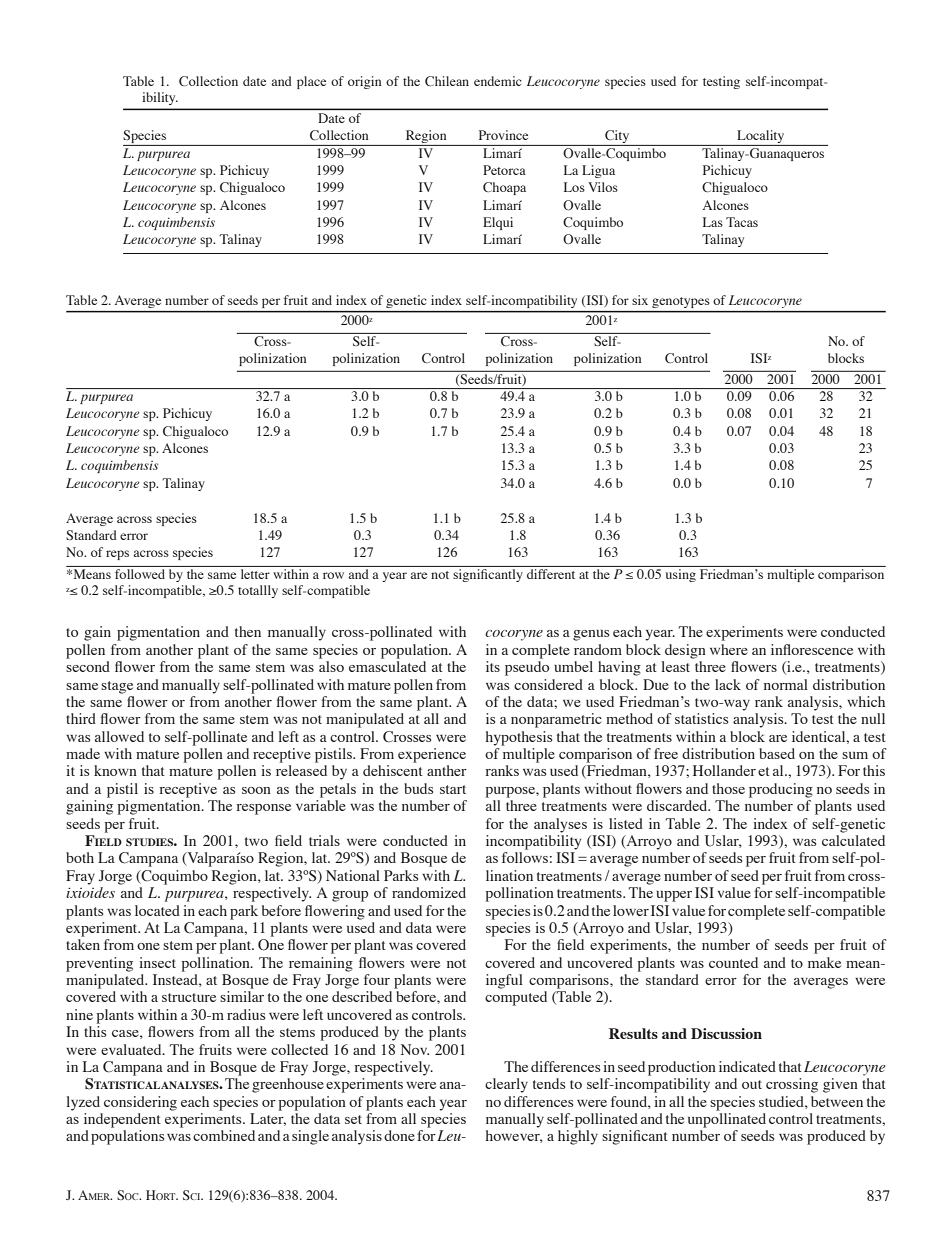 The height and width of the image is (1237, 952). I want to click on known, so click(115, 770).
